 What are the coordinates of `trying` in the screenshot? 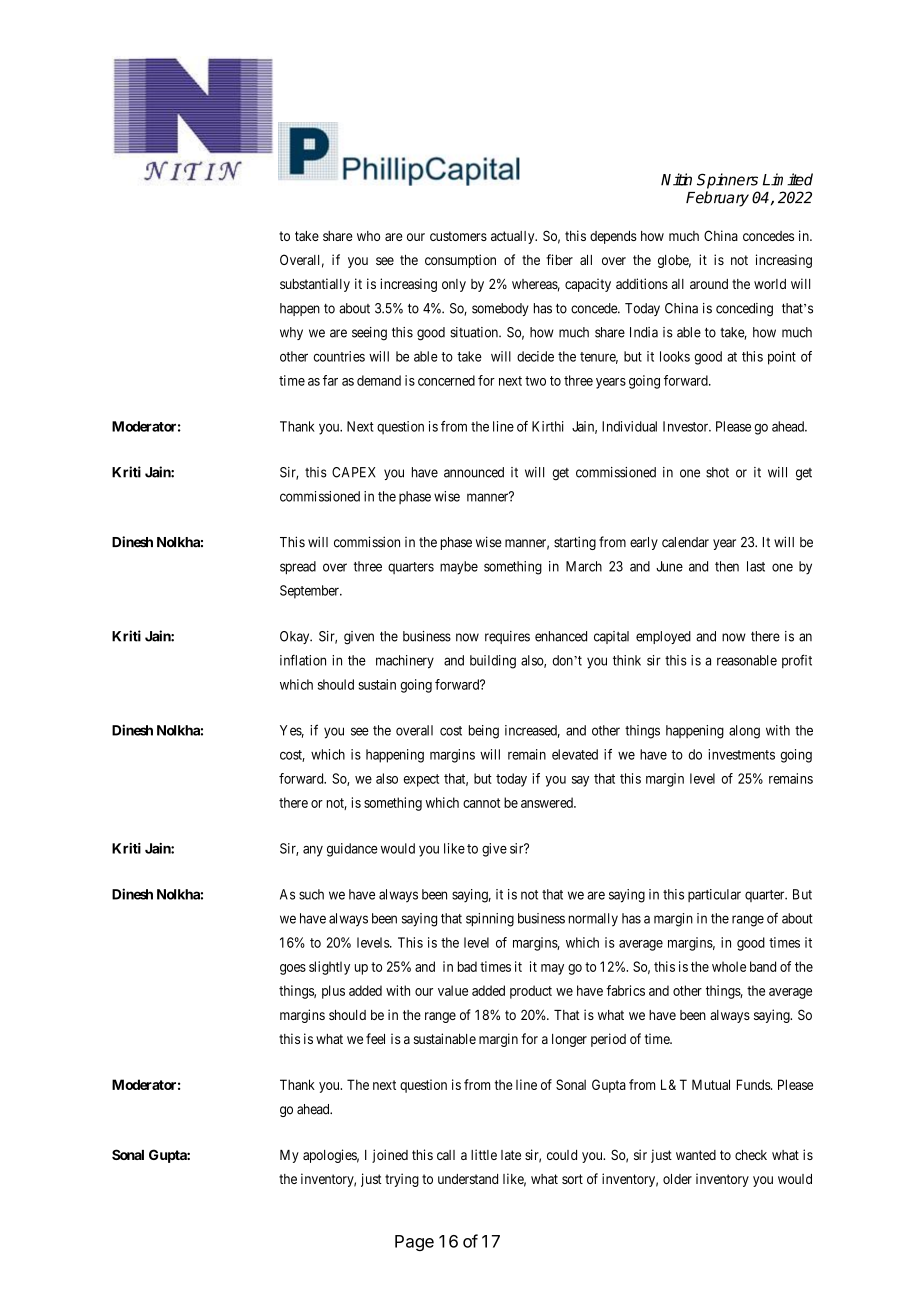 It's located at (402, 1180).
